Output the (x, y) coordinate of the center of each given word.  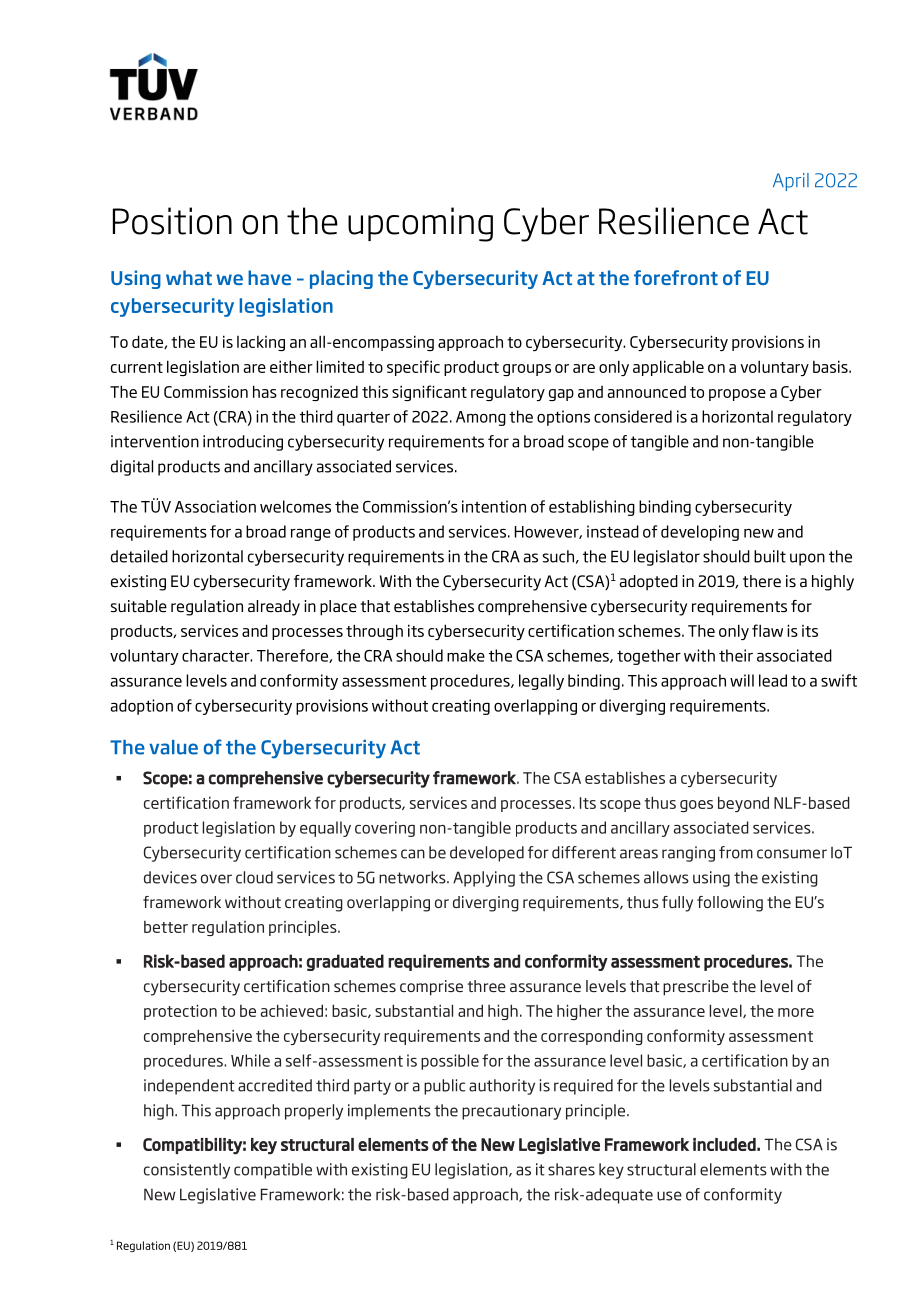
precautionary (511, 1112)
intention (494, 506)
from (736, 852)
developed (487, 854)
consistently (187, 1171)
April (791, 182)
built (770, 556)
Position (172, 221)
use (669, 1196)
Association (215, 506)
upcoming (420, 224)
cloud (254, 877)
